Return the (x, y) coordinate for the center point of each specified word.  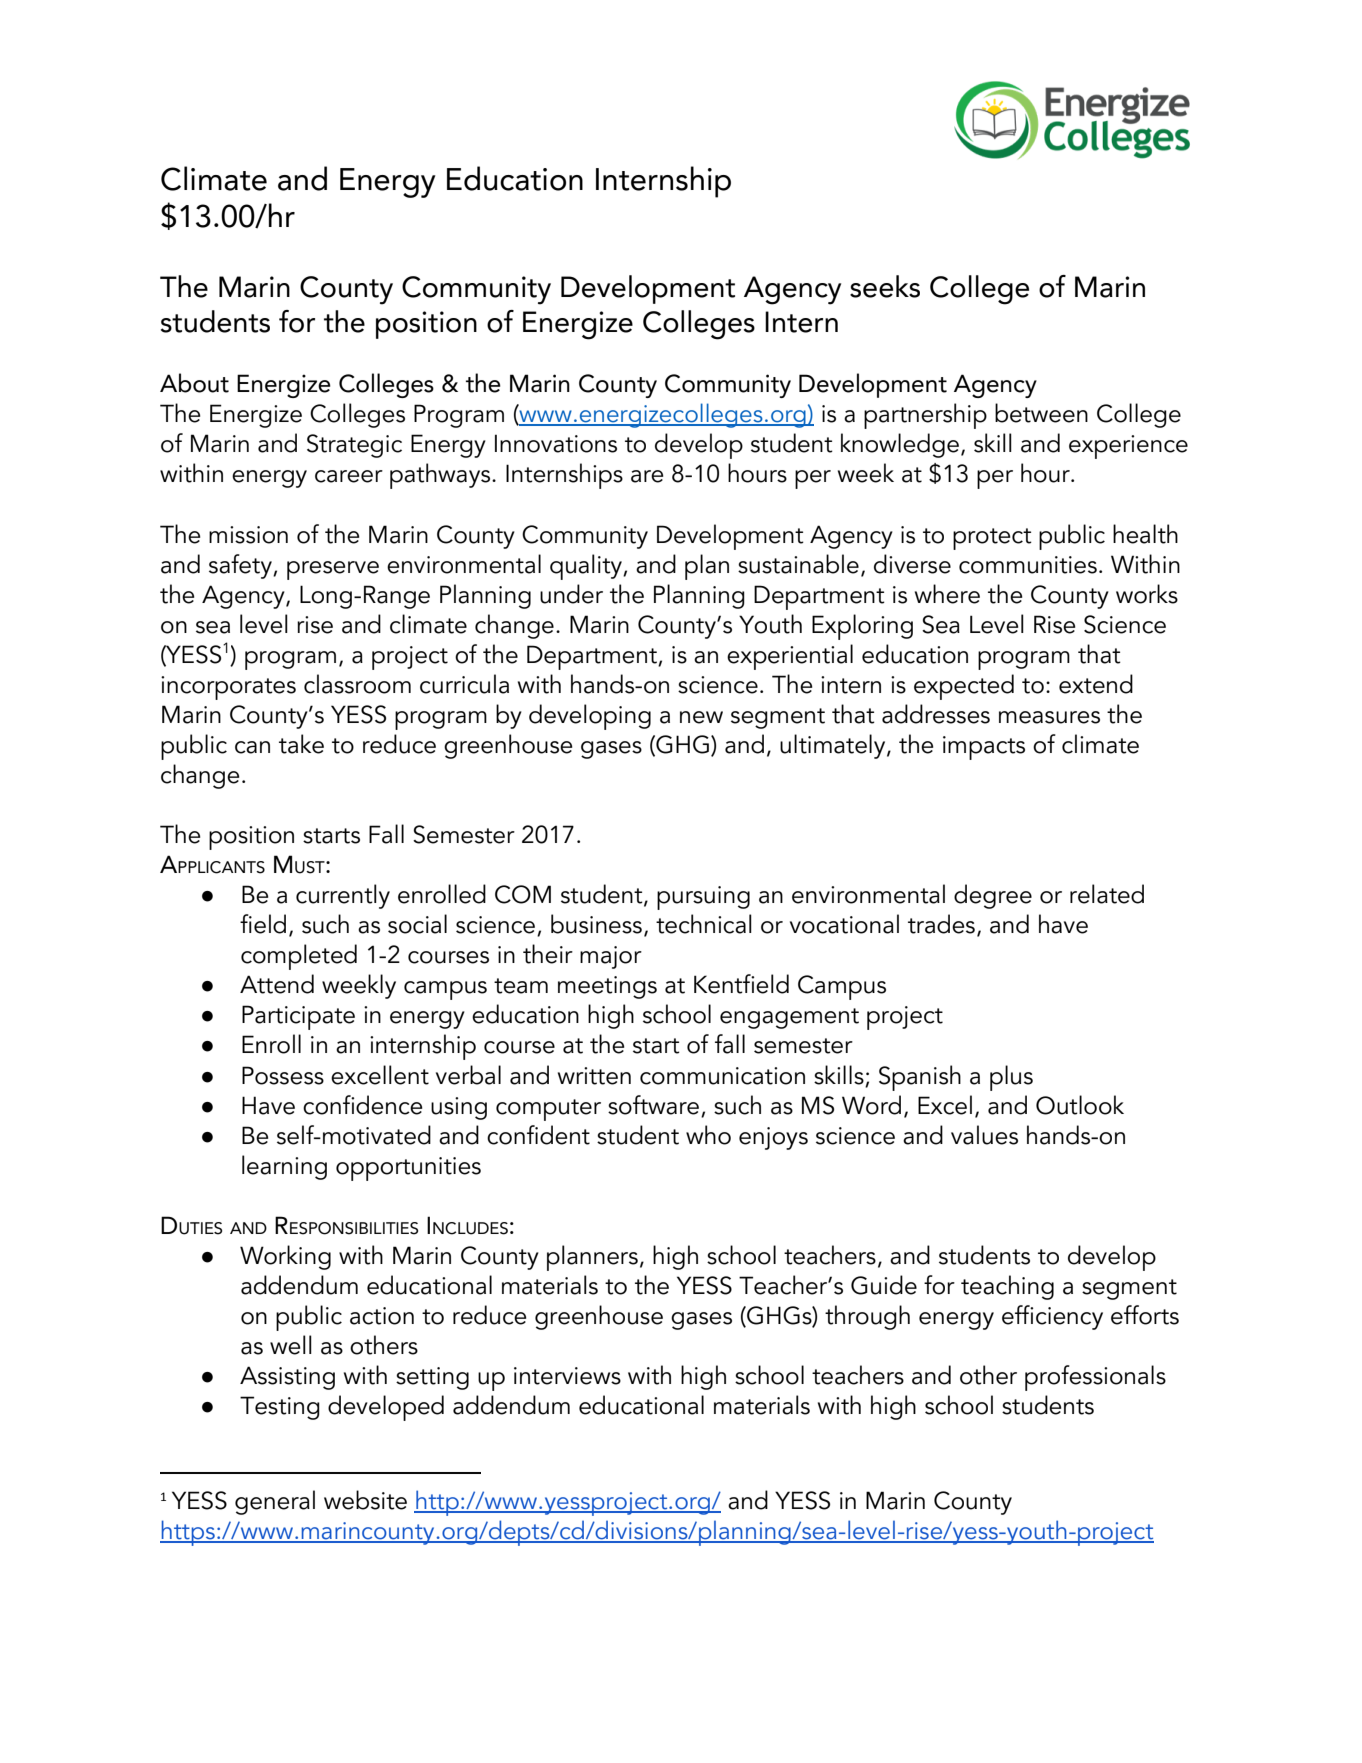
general (275, 1502)
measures (1049, 717)
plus (1011, 1078)
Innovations (556, 443)
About (194, 383)
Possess (283, 1075)
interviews (567, 1376)
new (701, 717)
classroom (357, 684)
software (653, 1105)
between (1041, 413)
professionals (1095, 1378)
